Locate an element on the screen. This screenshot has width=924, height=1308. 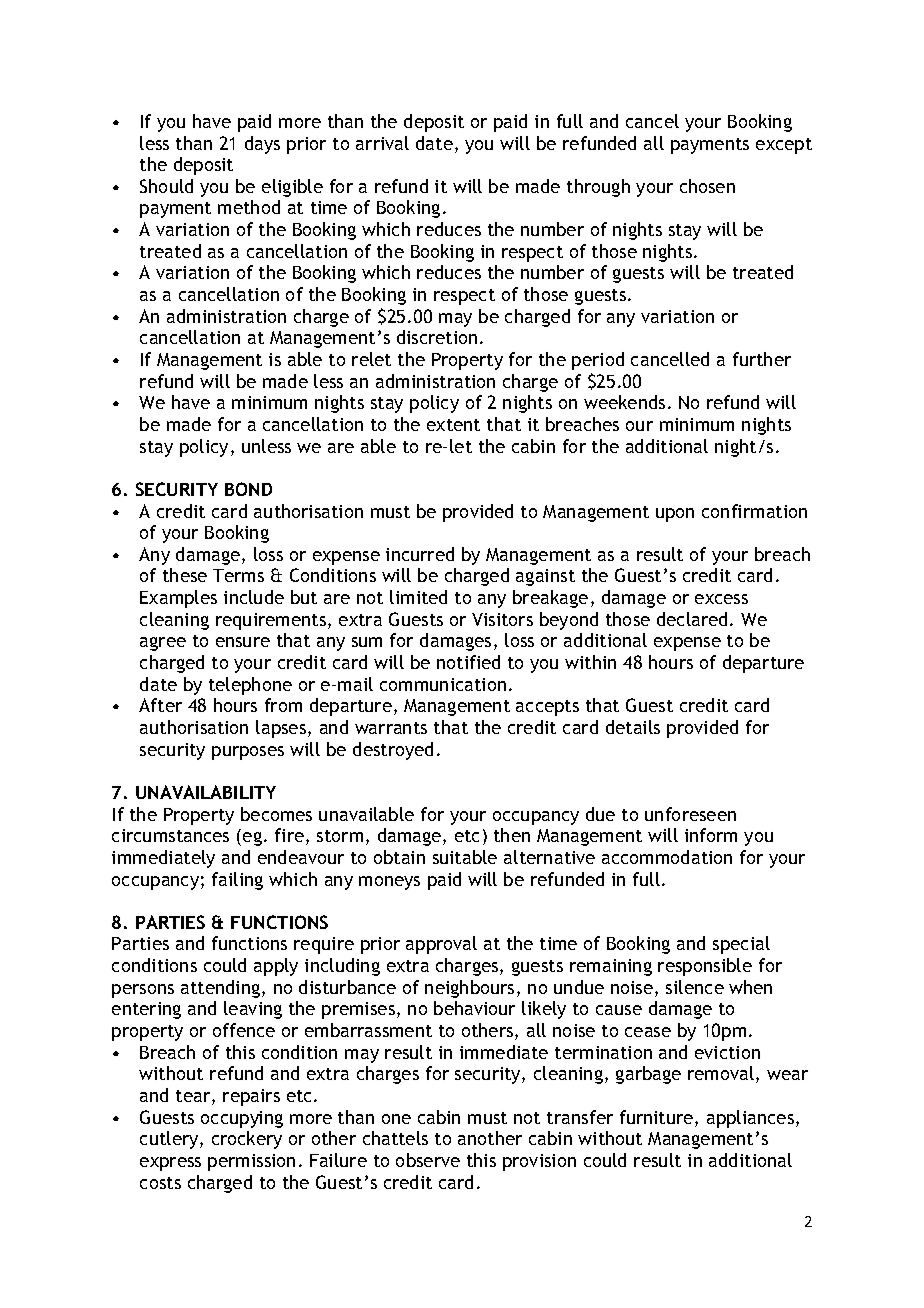
crockery is located at coordinates (247, 1140).
